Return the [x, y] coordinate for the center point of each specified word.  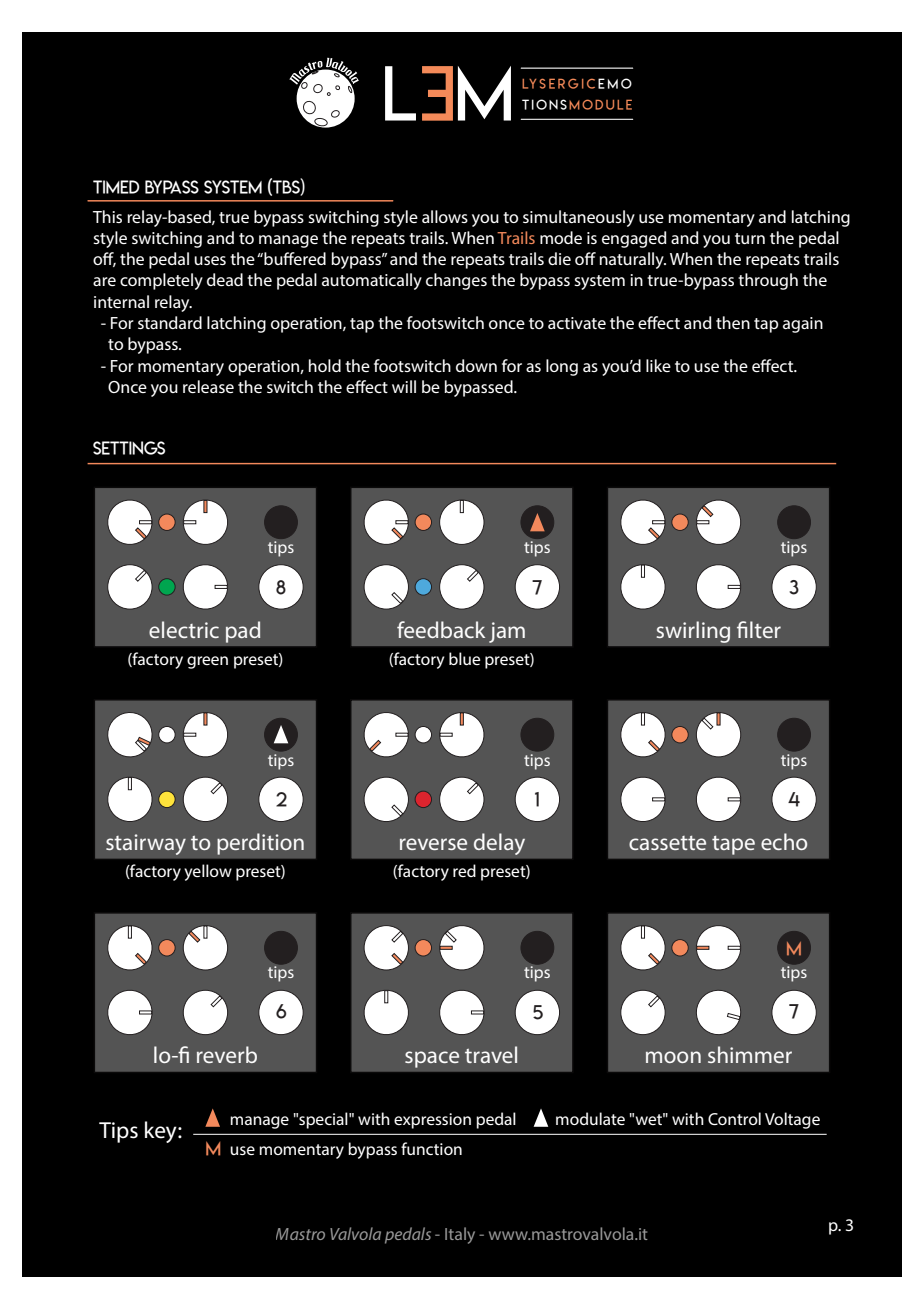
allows [445, 216]
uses [210, 260]
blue [465, 658]
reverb [227, 1054]
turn [750, 238]
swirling [693, 632]
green [207, 662]
